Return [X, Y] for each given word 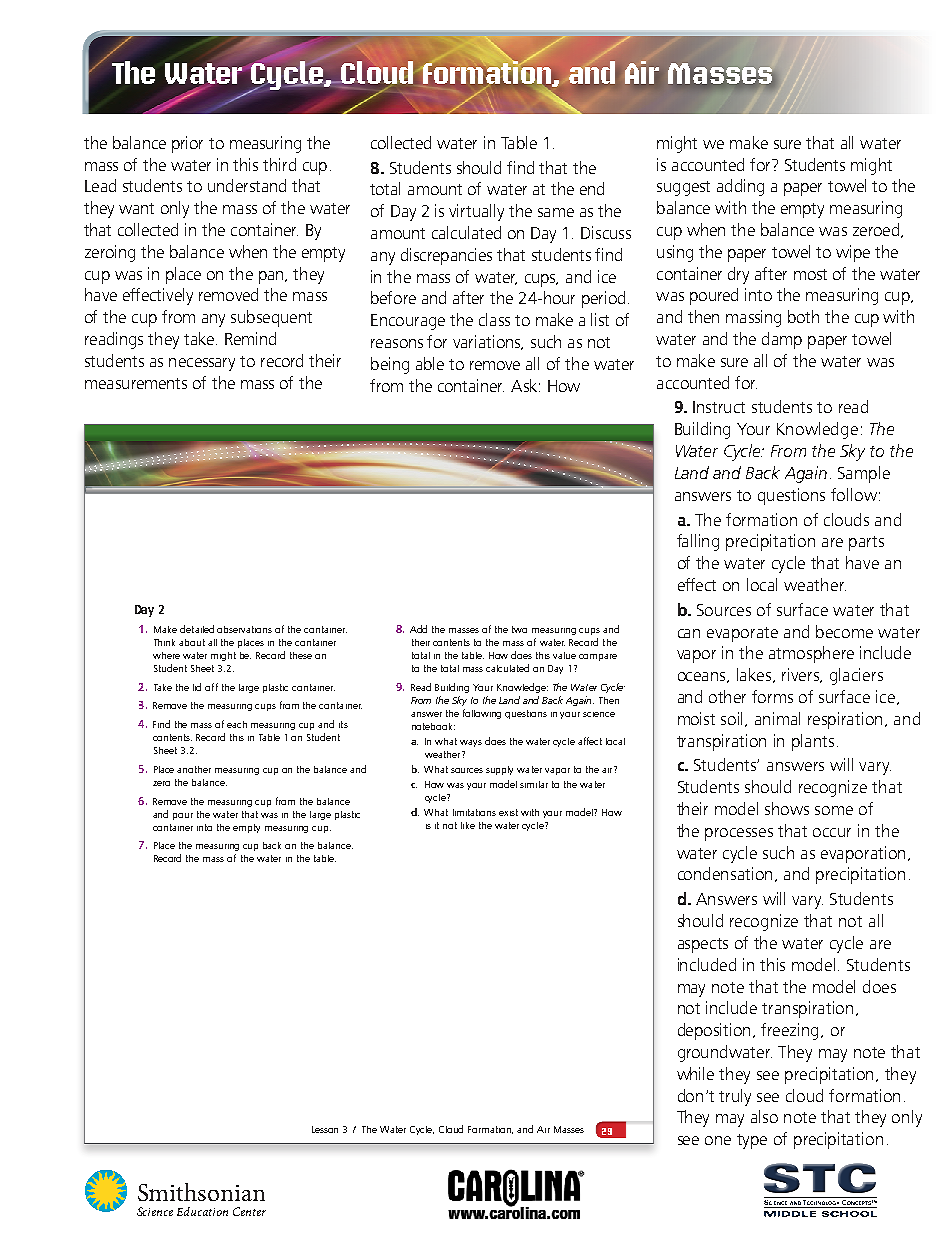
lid [197, 687]
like [468, 825]
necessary [202, 364]
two [519, 629]
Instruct [719, 407]
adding [740, 187]
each [237, 724]
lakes [756, 675]
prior [187, 144]
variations [488, 342]
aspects [703, 945]
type [752, 1141]
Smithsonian [201, 1192]
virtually [476, 212]
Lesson [325, 1129]
